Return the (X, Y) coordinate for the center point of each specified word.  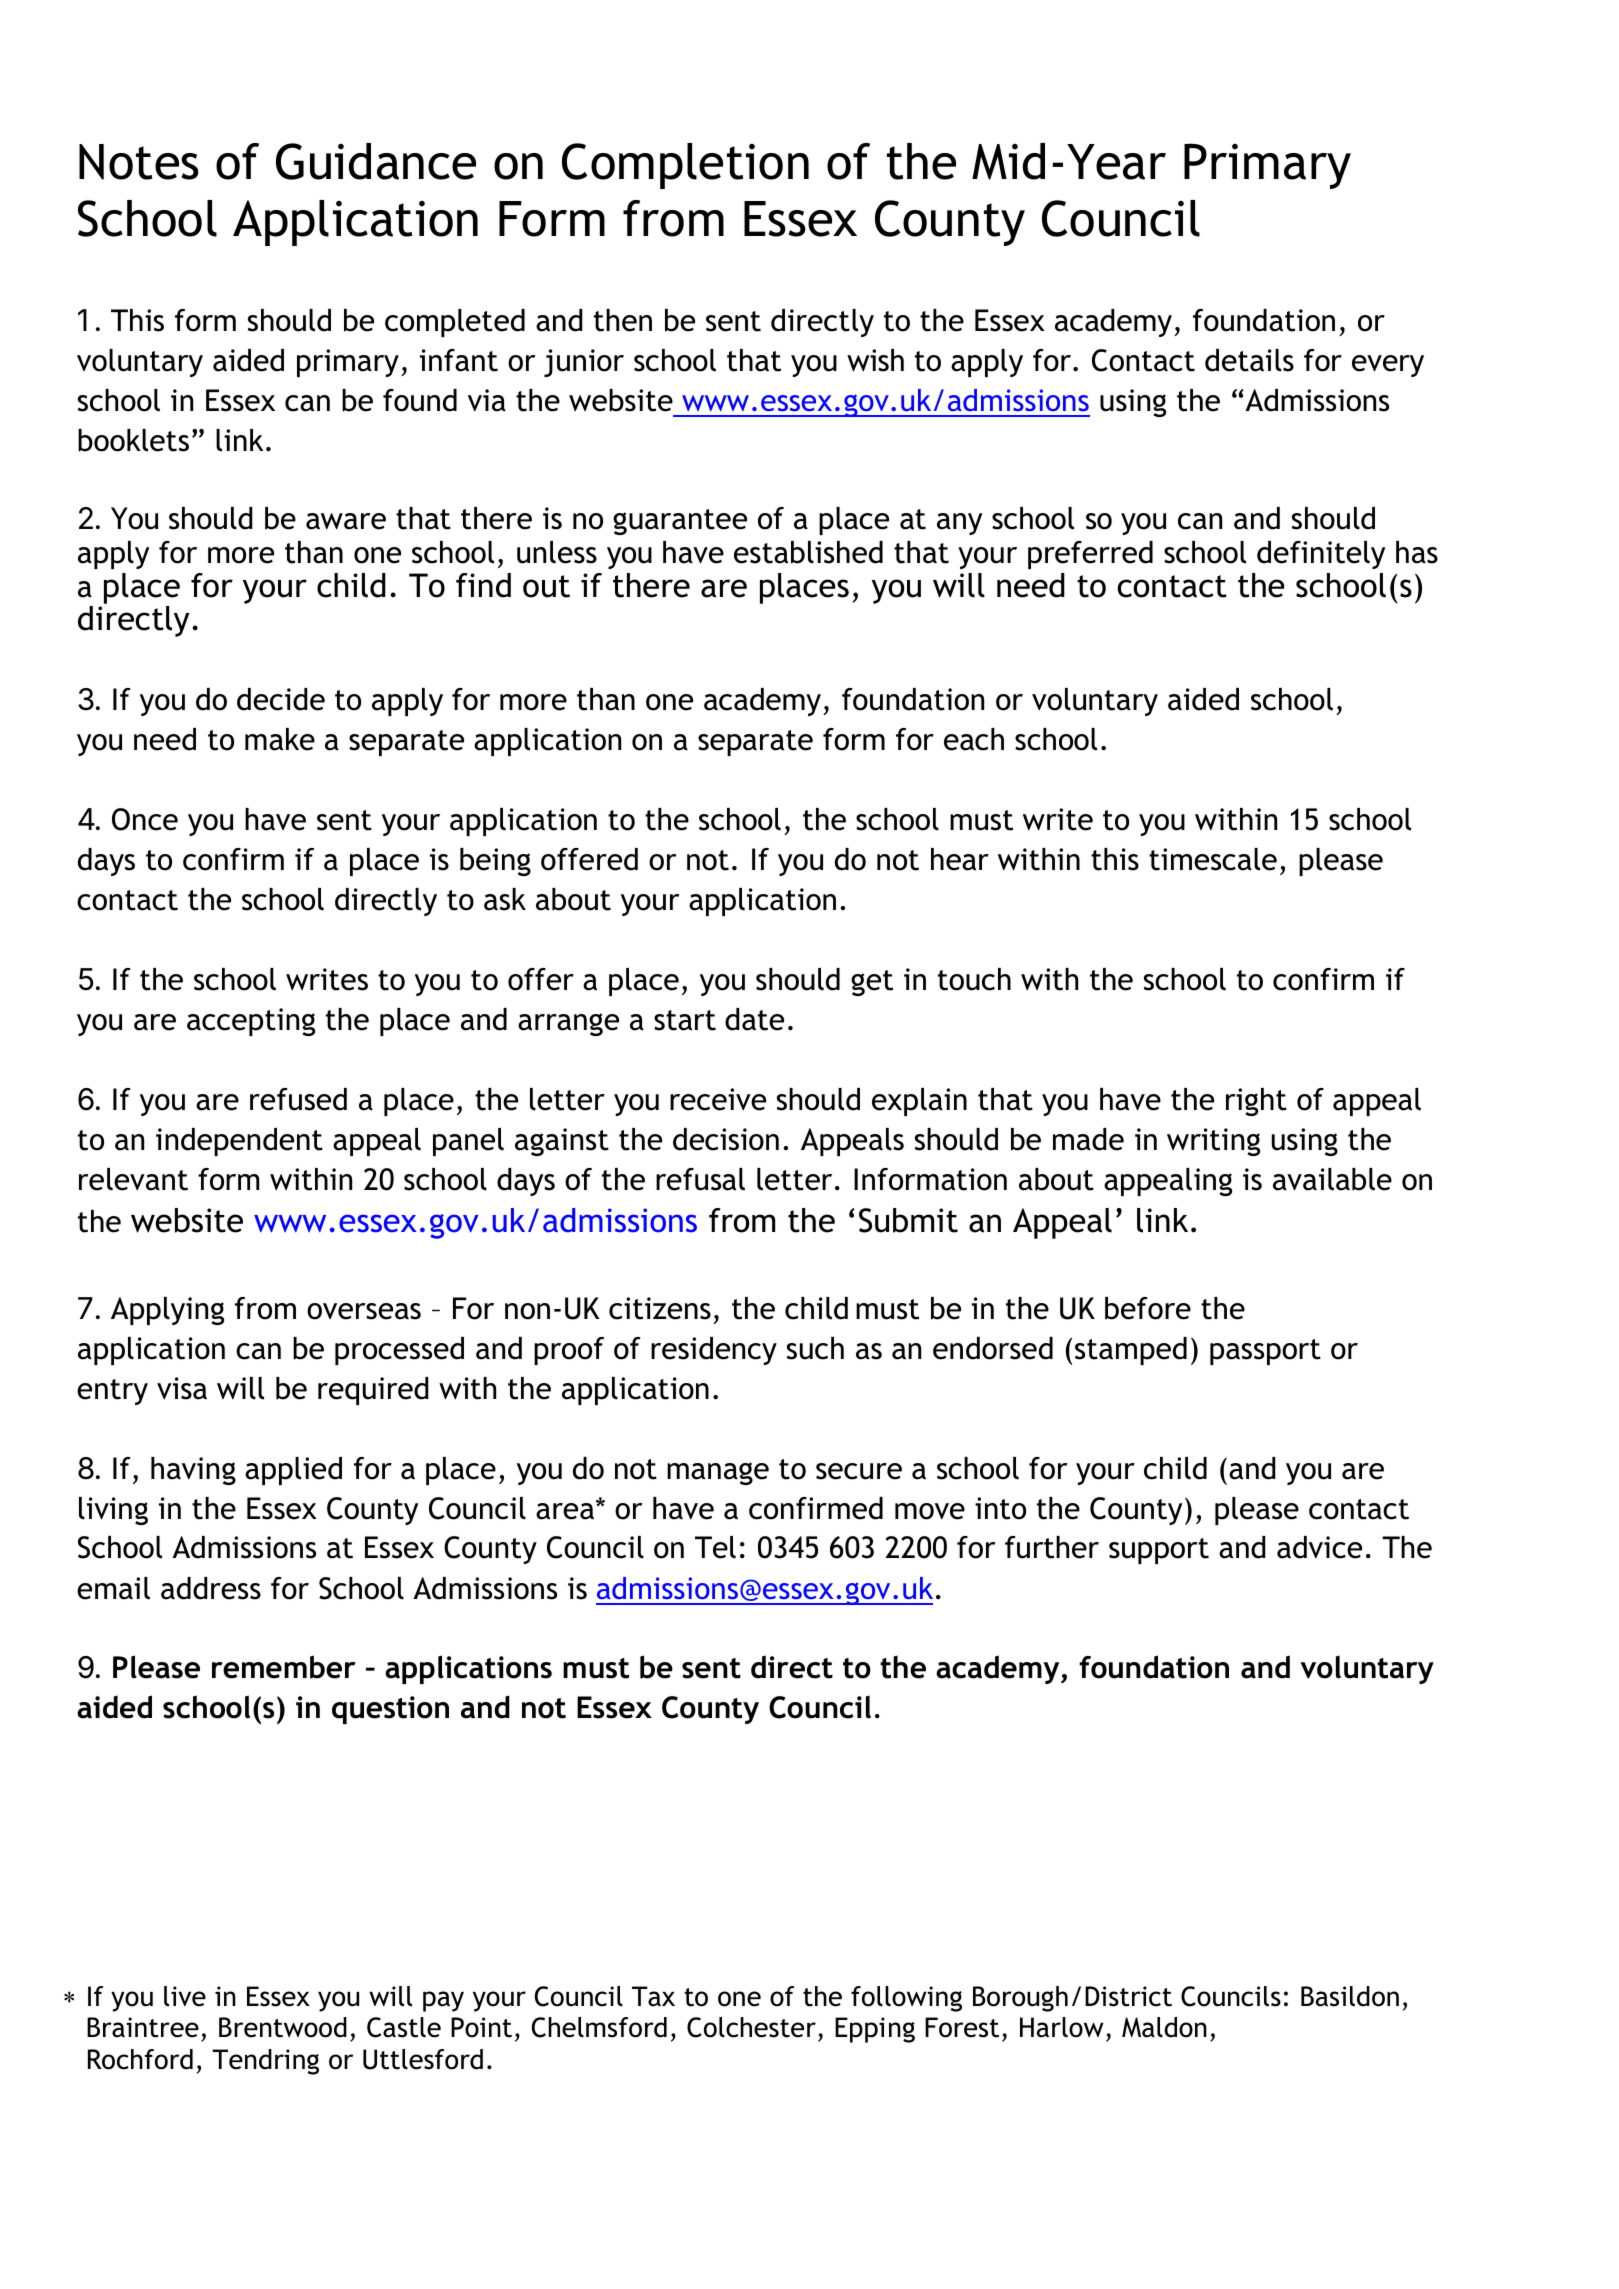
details (1249, 360)
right (1256, 1102)
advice (1319, 1547)
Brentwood (283, 2027)
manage (718, 1473)
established (808, 552)
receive (718, 1099)
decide (281, 699)
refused (298, 1099)
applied (293, 1471)
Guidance (376, 161)
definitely (1321, 555)
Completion (685, 166)
